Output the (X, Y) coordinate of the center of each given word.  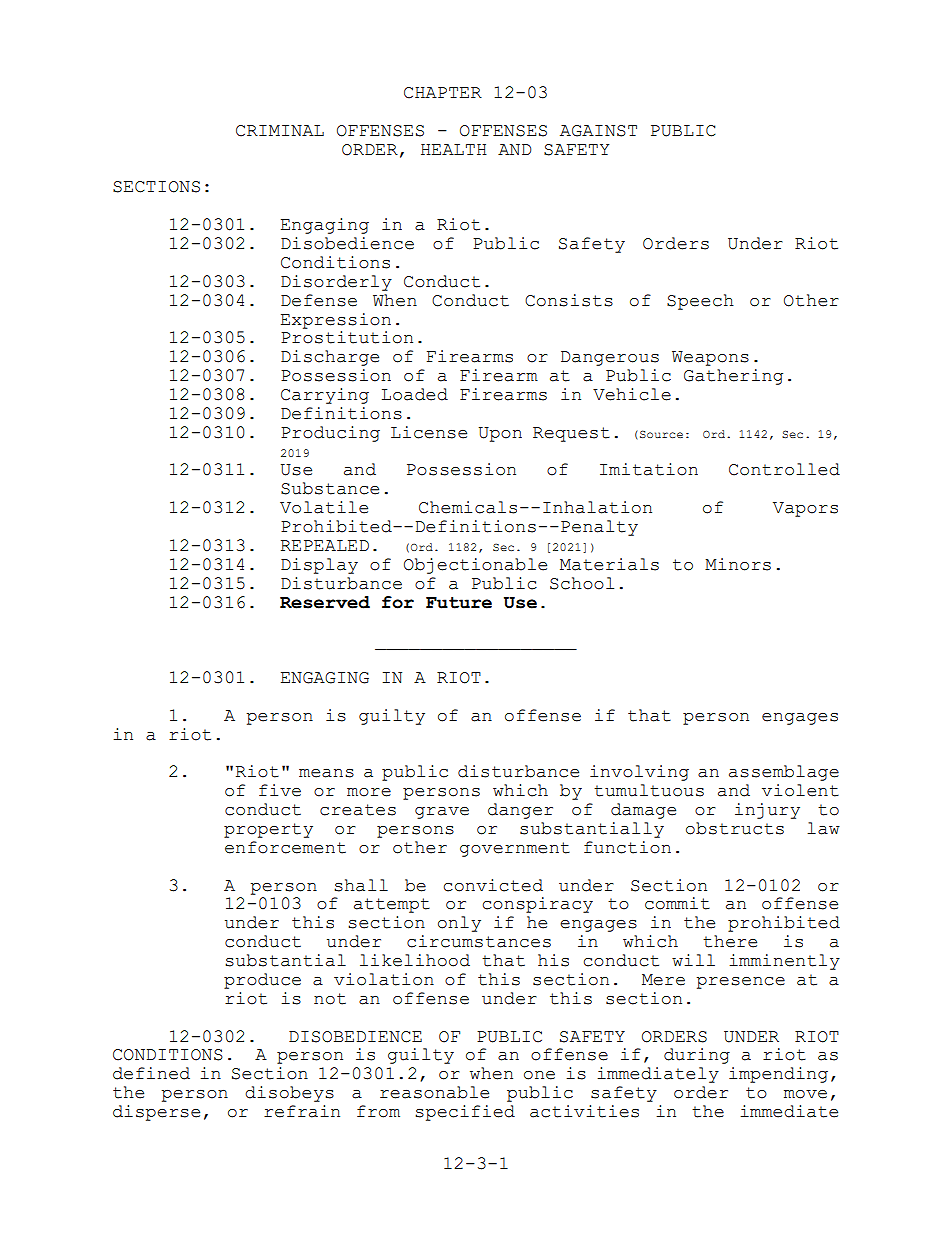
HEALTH (454, 149)
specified (465, 1113)
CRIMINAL (280, 131)
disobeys (289, 1094)
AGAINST (598, 131)
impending (778, 1075)
